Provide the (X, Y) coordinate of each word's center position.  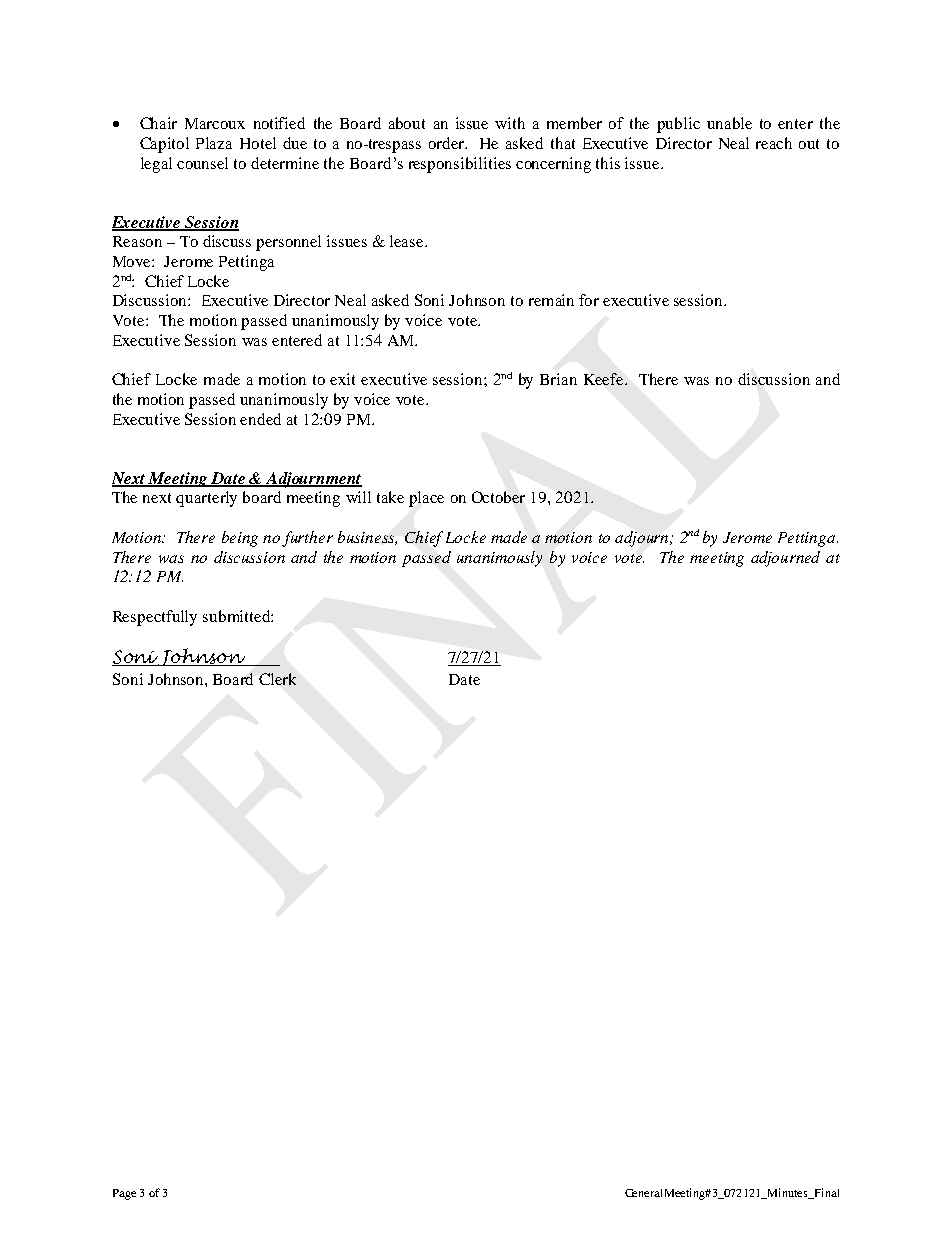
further (307, 539)
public (678, 125)
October (498, 497)
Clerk (277, 679)
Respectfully (155, 618)
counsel (202, 163)
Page (124, 1194)
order (448, 143)
